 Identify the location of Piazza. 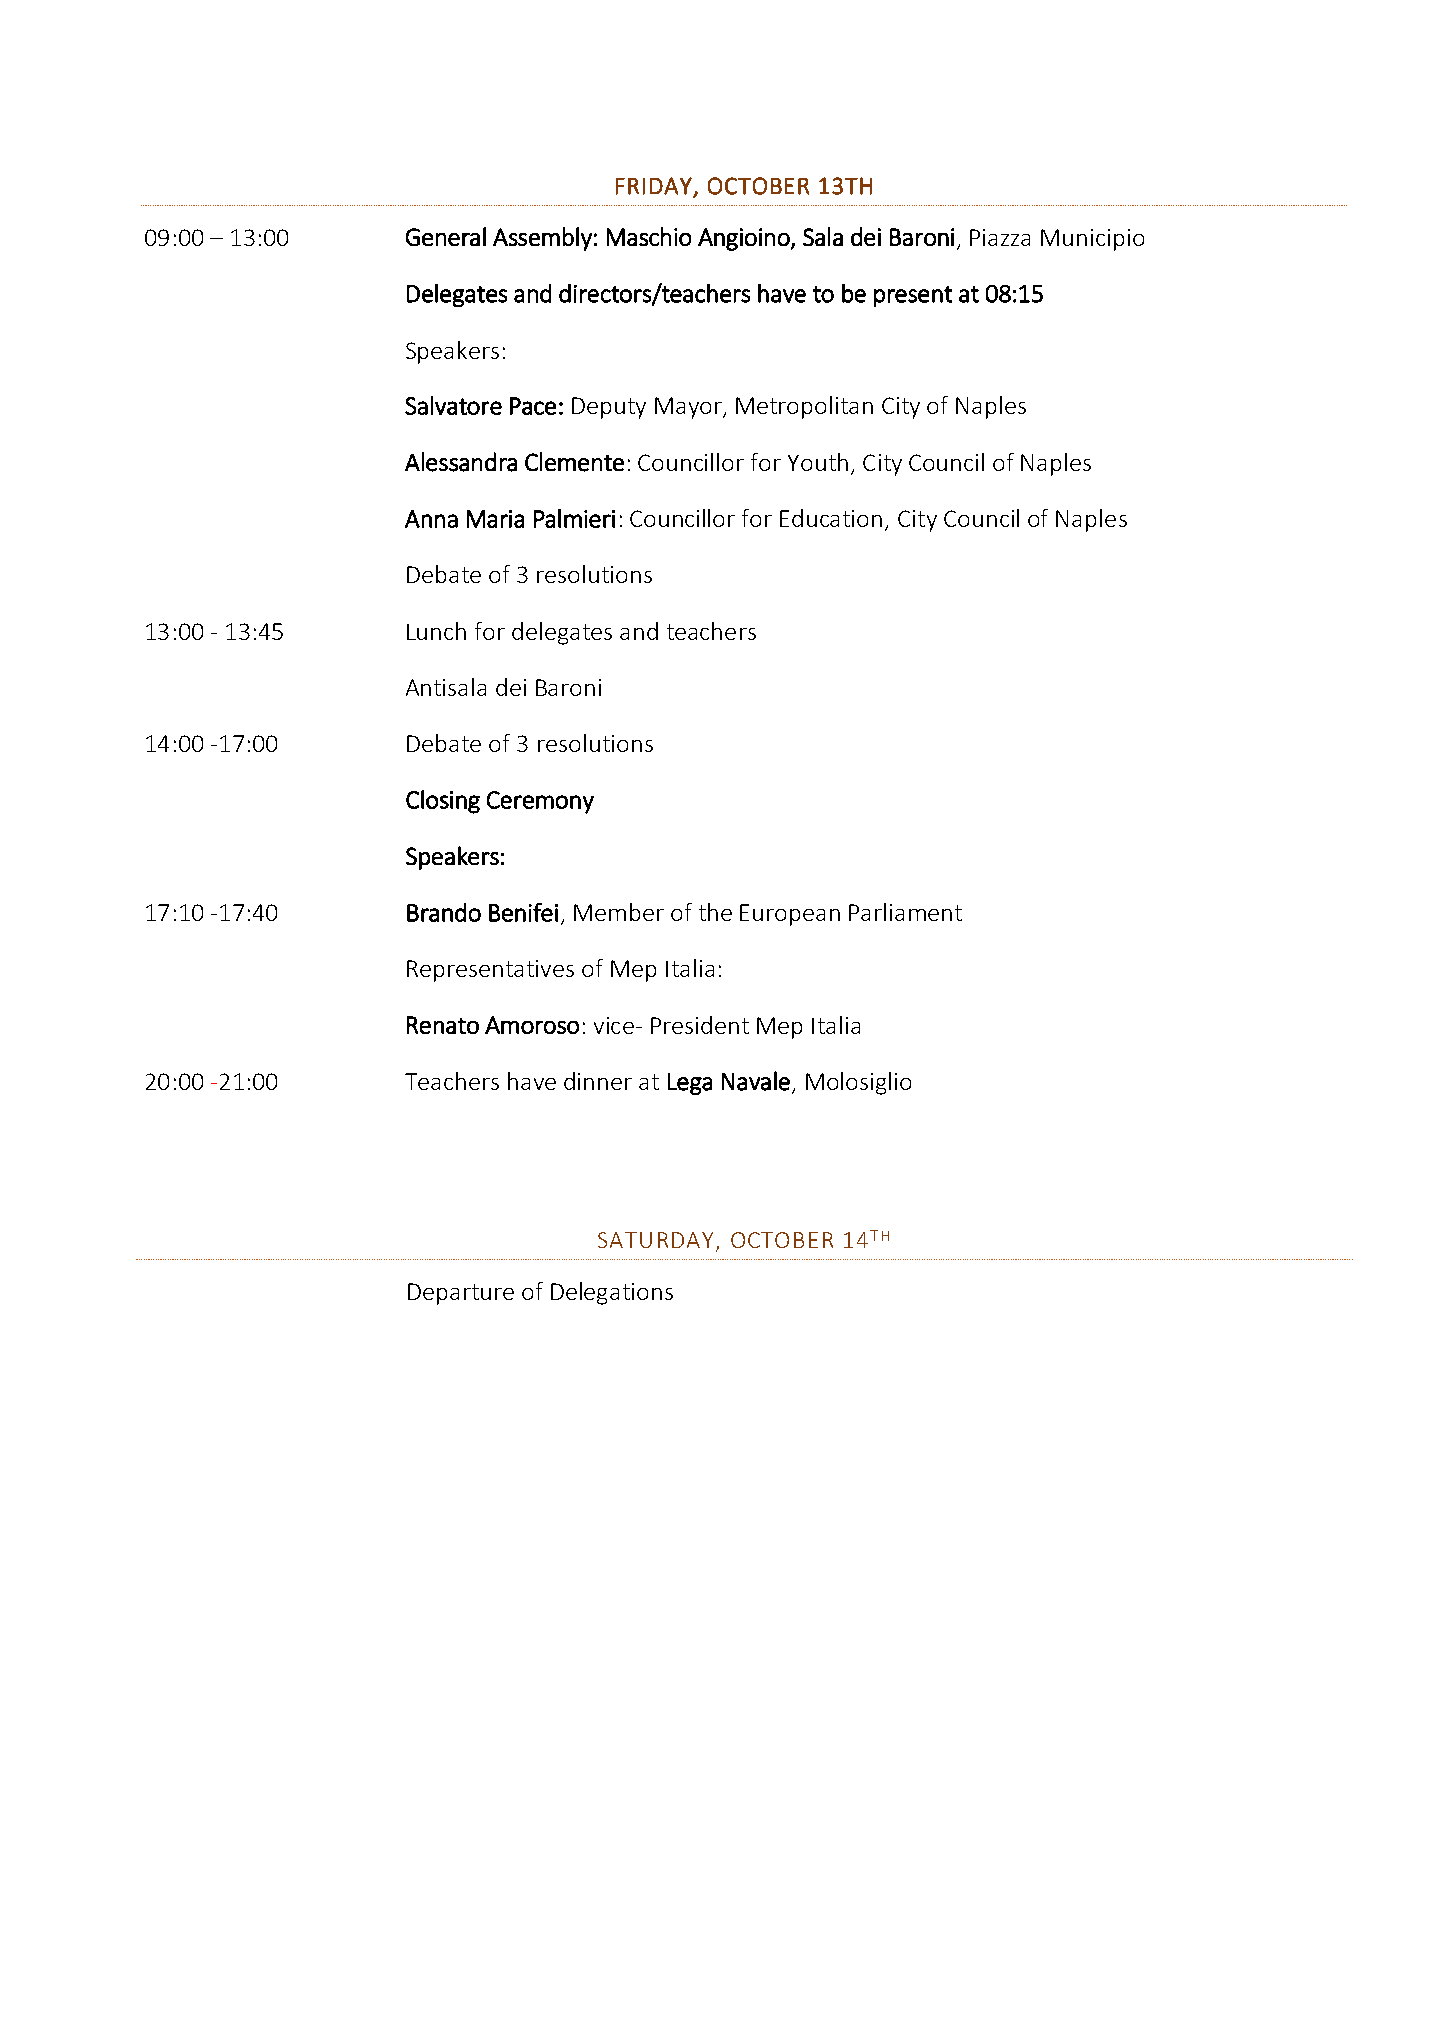
(1000, 237).
